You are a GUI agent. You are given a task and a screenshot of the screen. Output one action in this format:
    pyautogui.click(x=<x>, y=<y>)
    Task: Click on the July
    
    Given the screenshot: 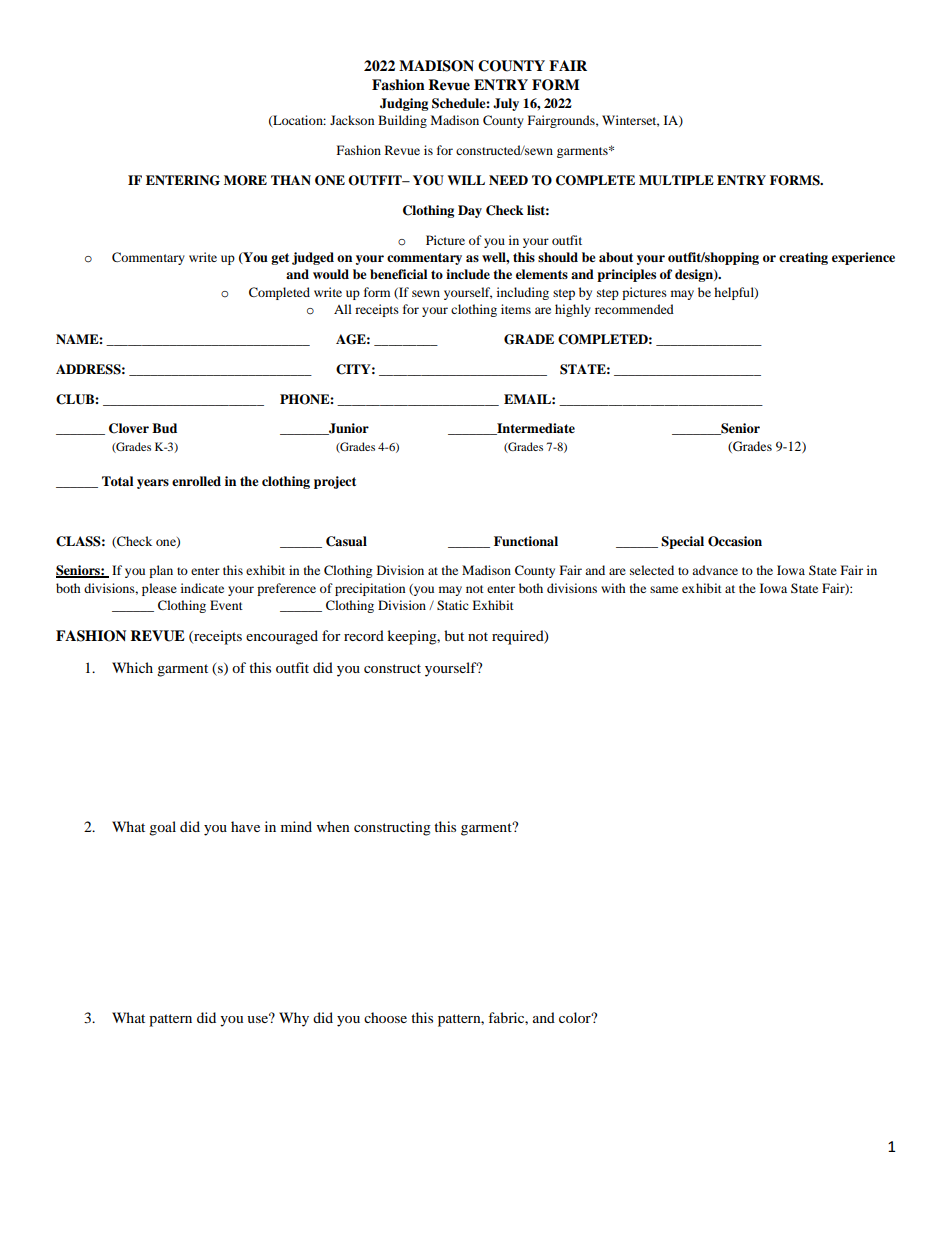 What is the action you would take?
    pyautogui.click(x=506, y=104)
